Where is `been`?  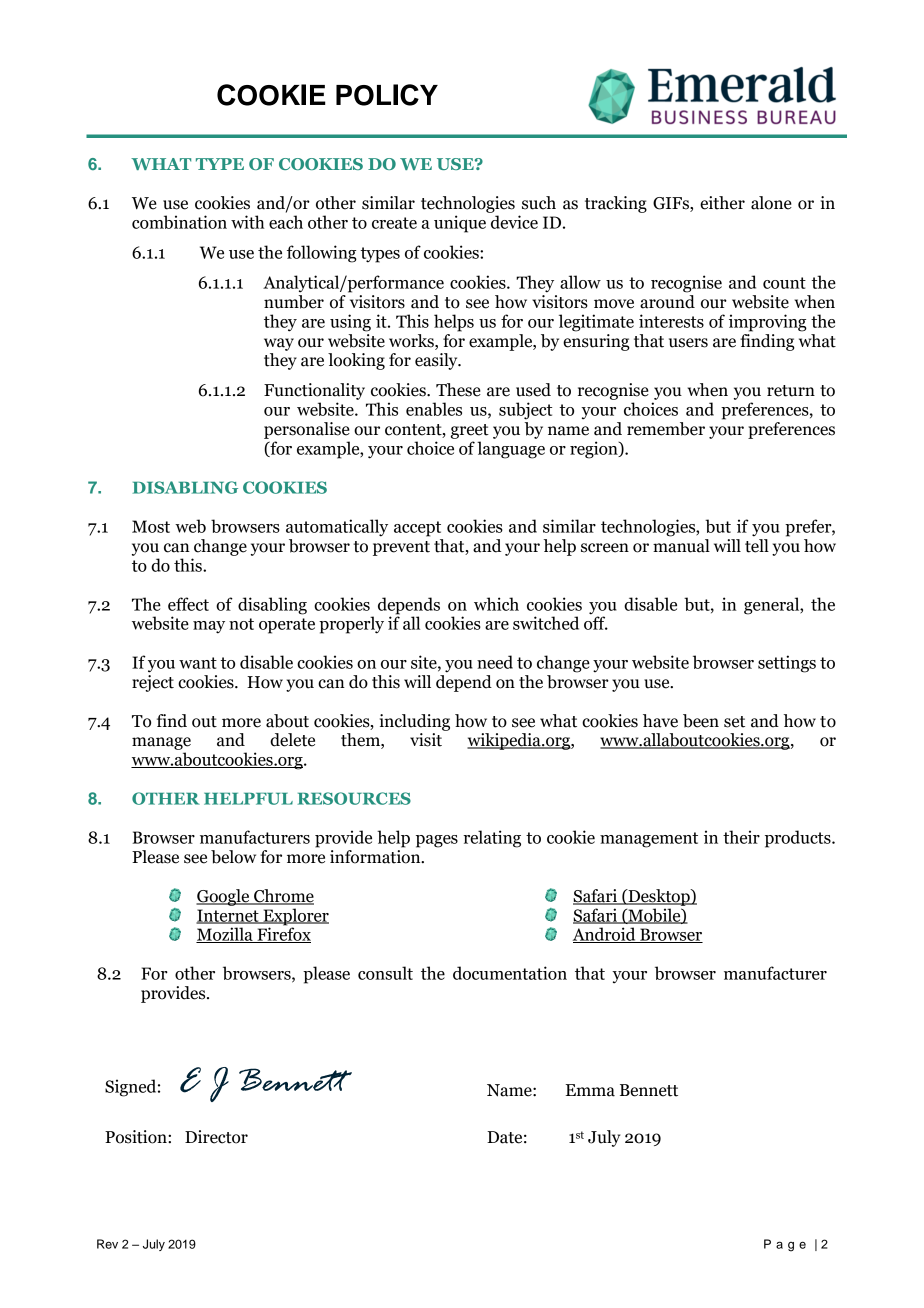
been is located at coordinates (701, 721).
